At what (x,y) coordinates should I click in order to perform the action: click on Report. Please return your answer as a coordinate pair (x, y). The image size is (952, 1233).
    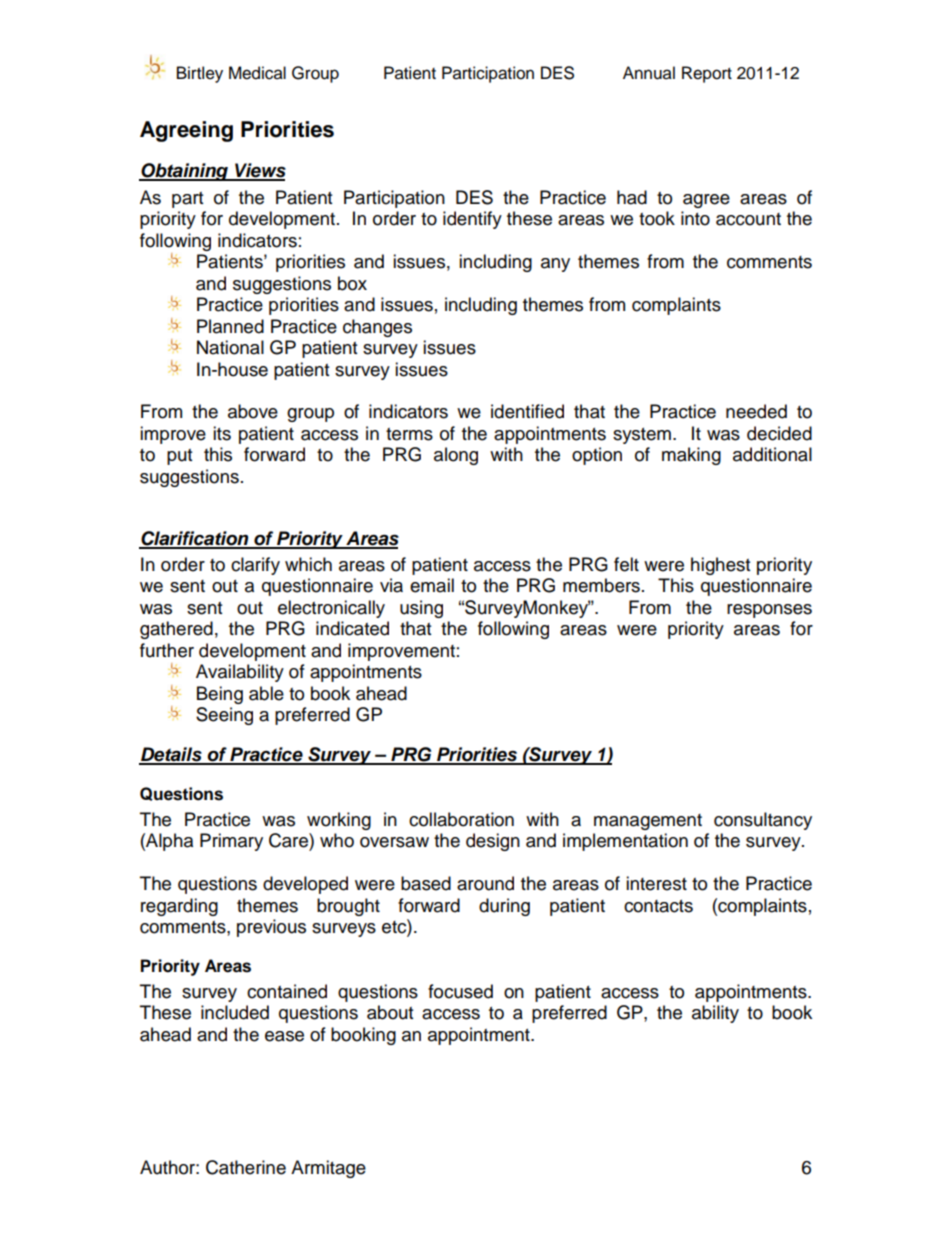
    Looking at the image, I should click on (707, 74).
